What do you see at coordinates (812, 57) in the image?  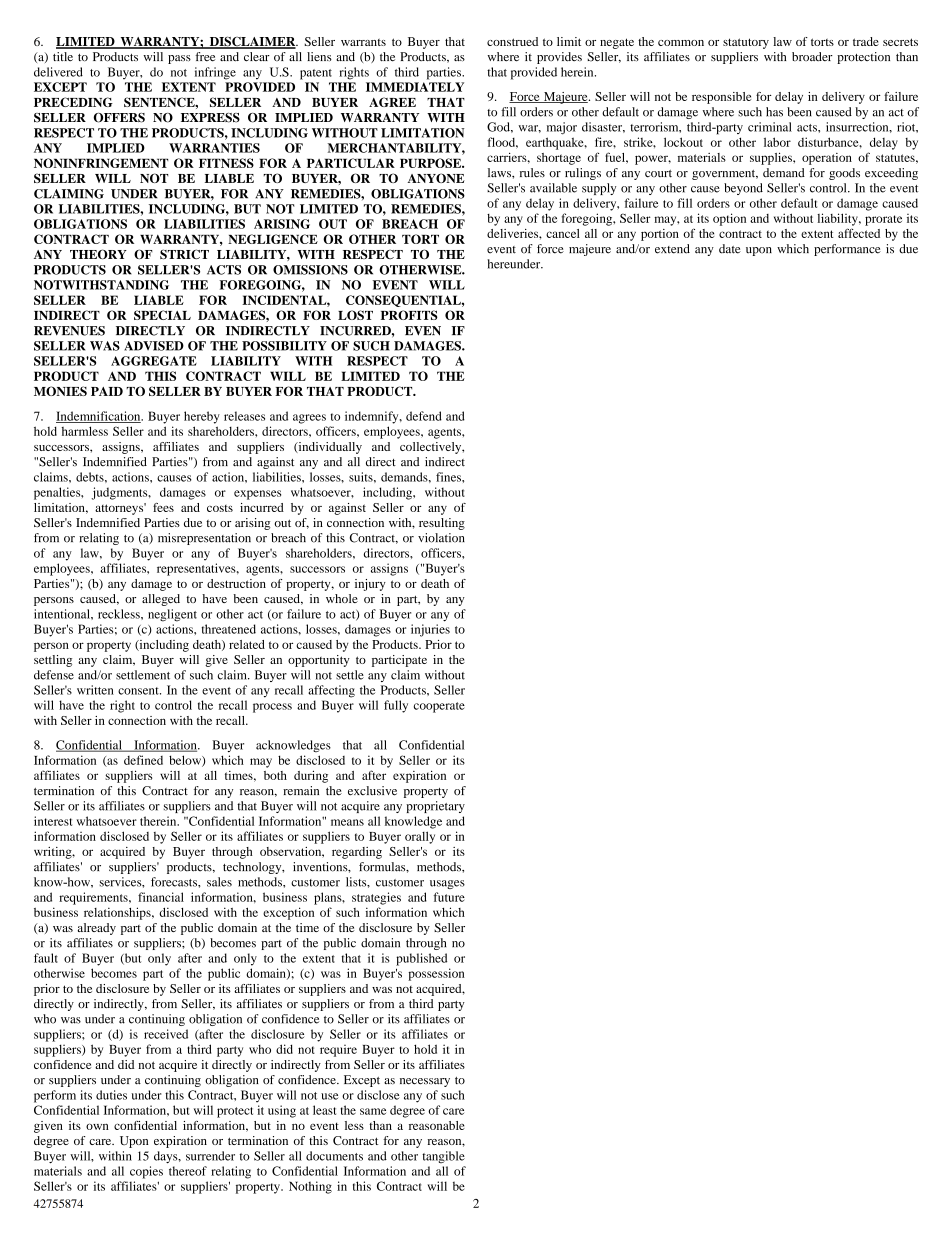 I see `broader` at bounding box center [812, 57].
